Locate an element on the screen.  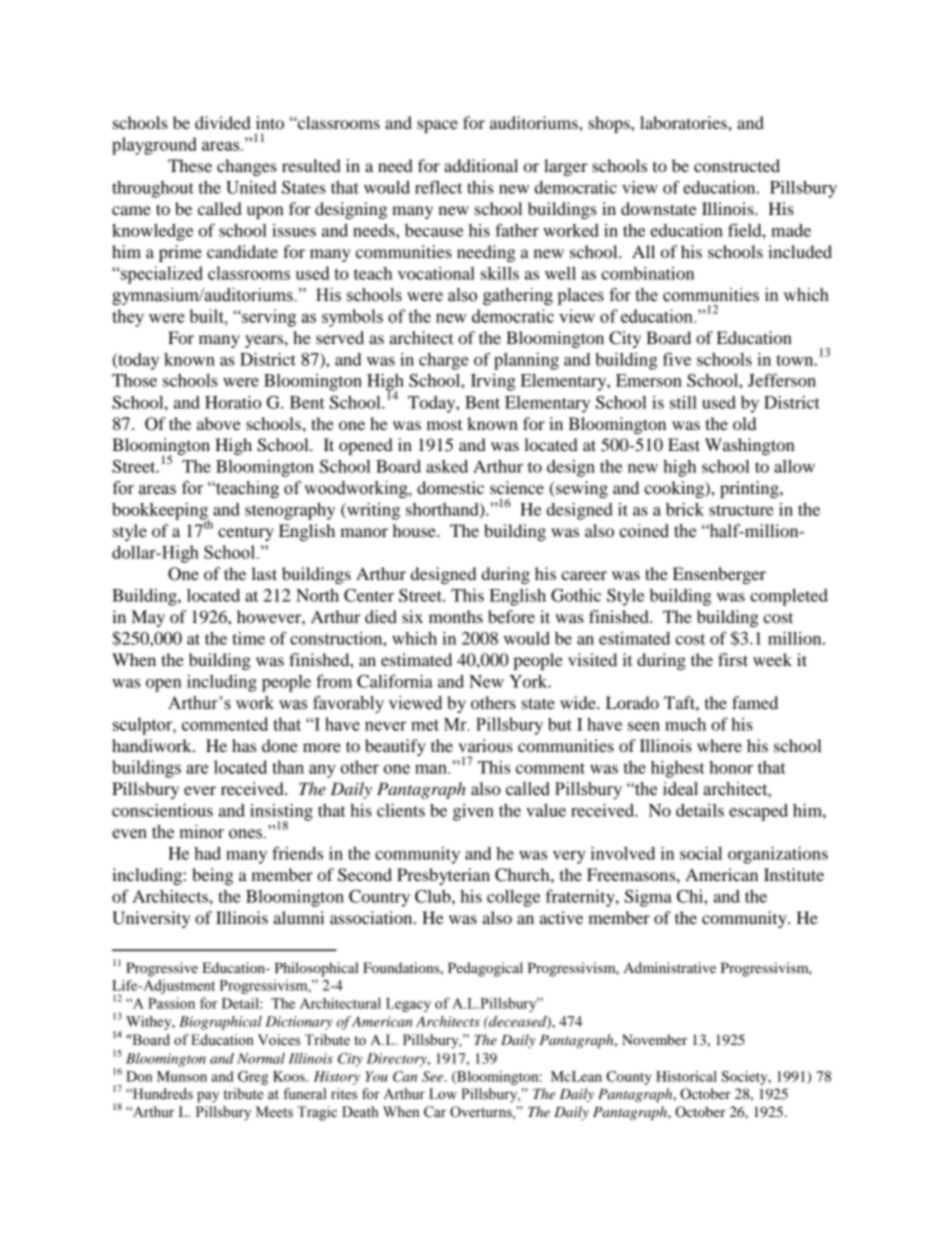
You is located at coordinates (376, 1076).
